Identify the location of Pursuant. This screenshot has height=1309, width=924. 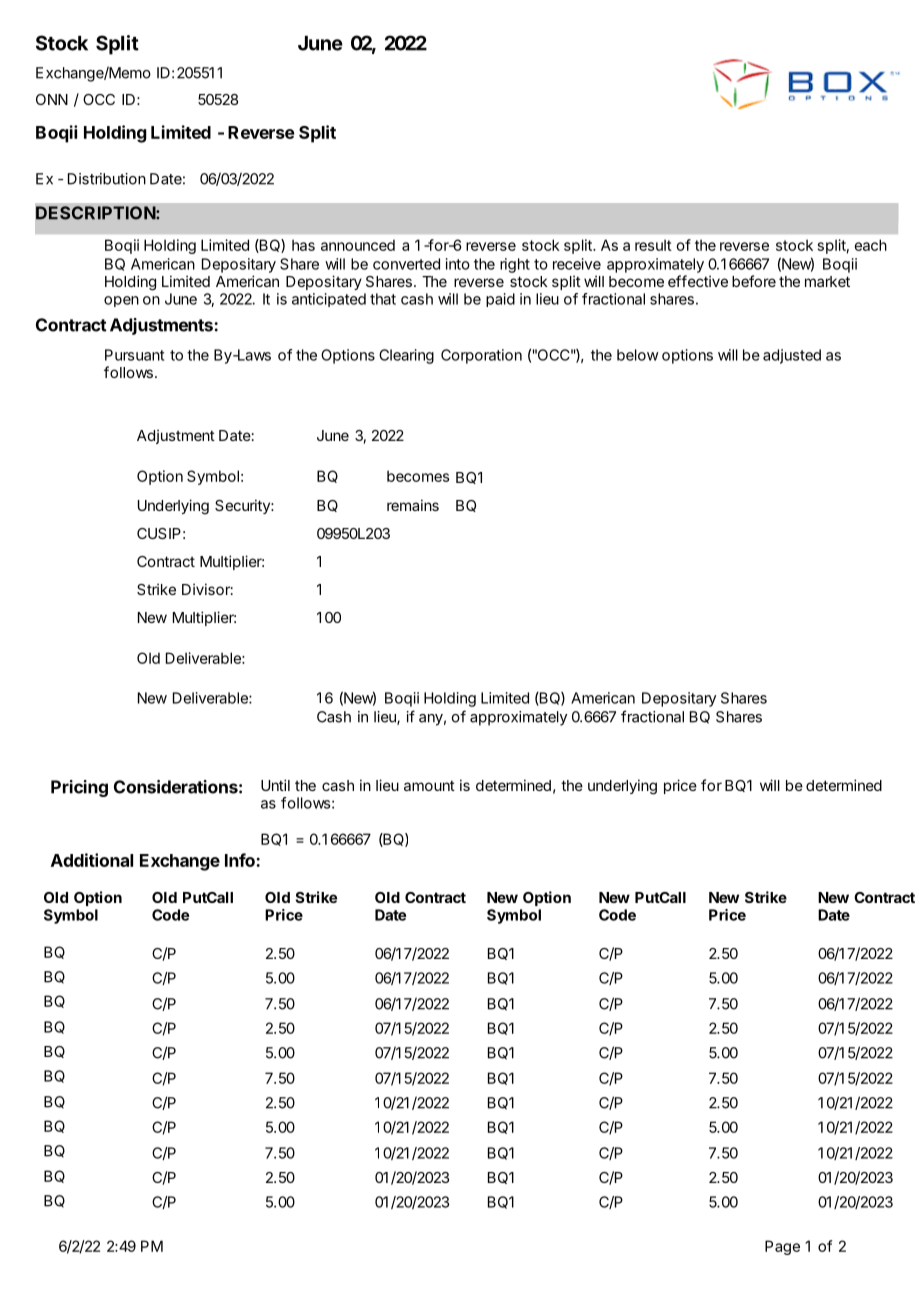
(134, 355).
